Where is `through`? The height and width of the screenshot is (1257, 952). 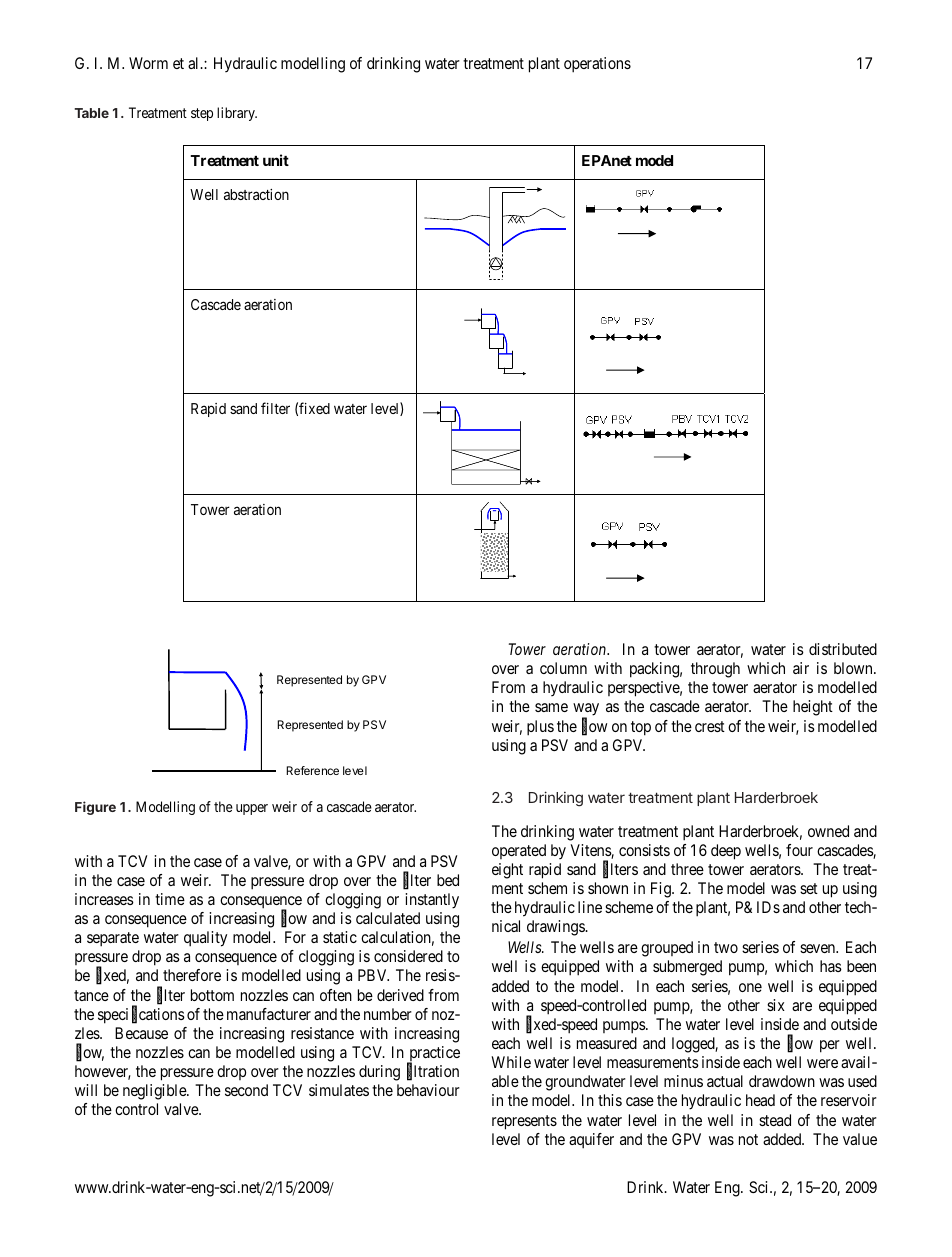
through is located at coordinates (715, 670).
